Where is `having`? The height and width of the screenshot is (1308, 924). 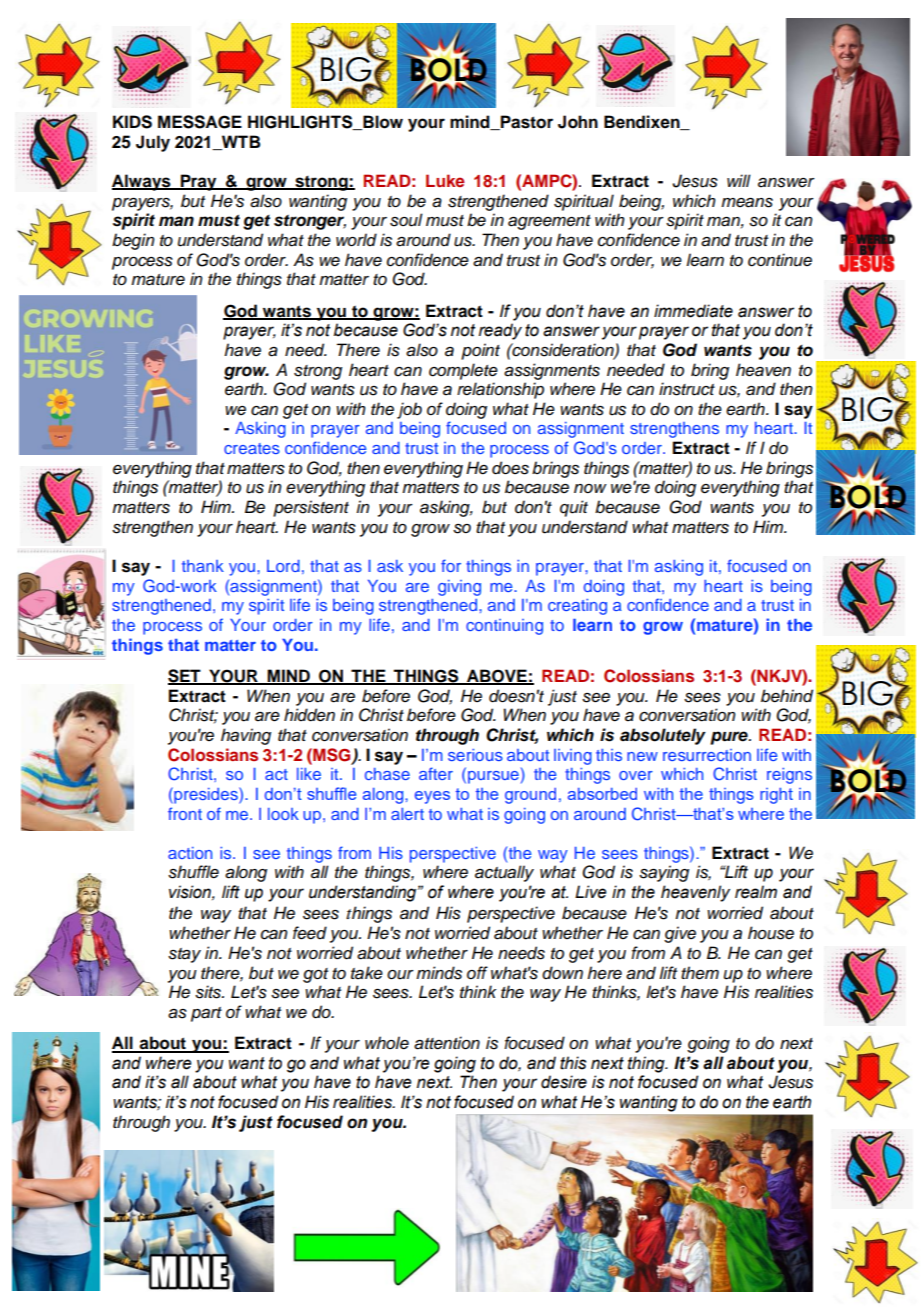
having is located at coordinates (246, 736).
